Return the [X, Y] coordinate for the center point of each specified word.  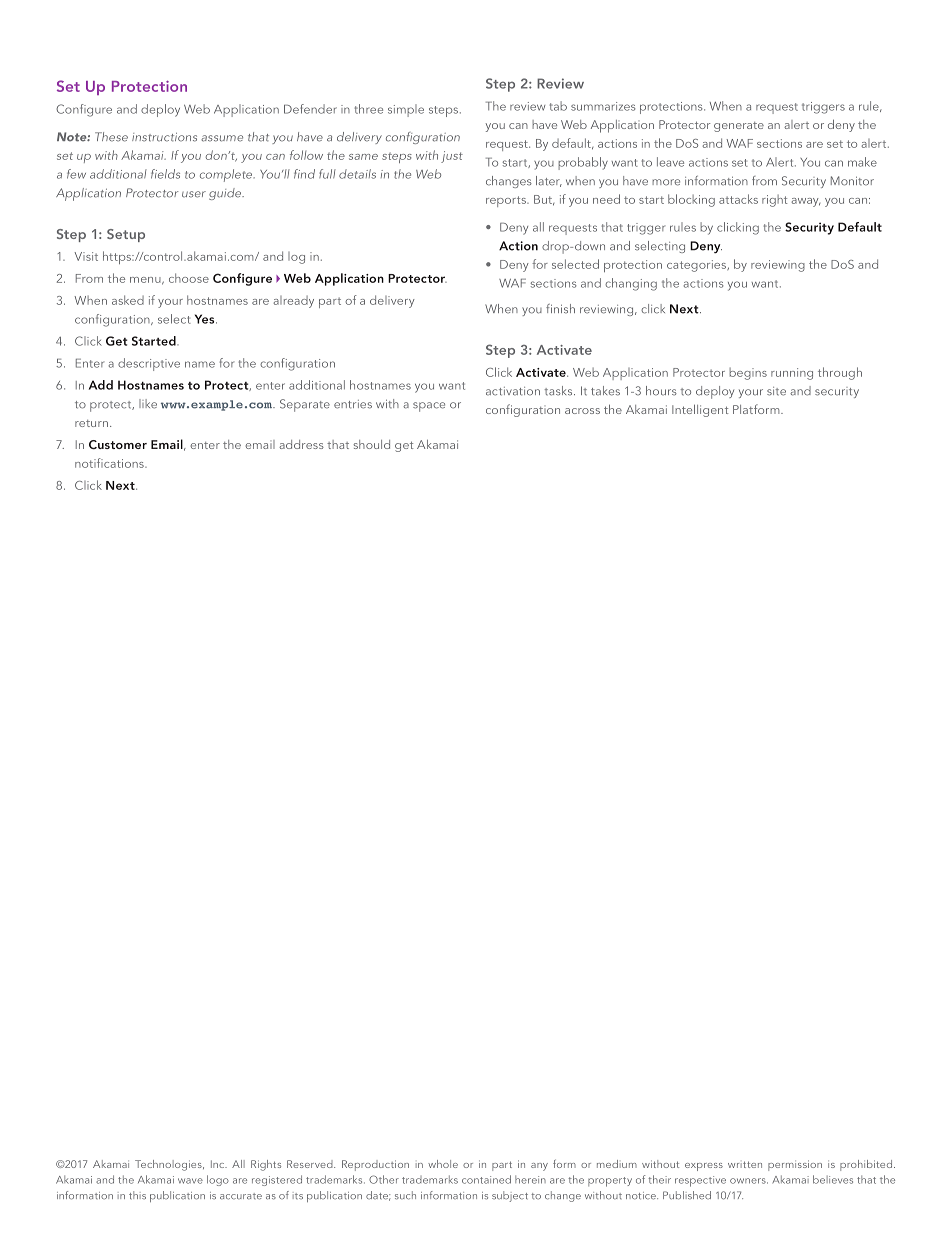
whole [443, 1164]
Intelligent [700, 410]
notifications [110, 463]
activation [513, 391]
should [372, 444]
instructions [164, 137]
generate [739, 127]
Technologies [169, 1165]
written [745, 1164]
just [452, 157]
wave [190, 1181]
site [776, 391]
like [148, 404]
